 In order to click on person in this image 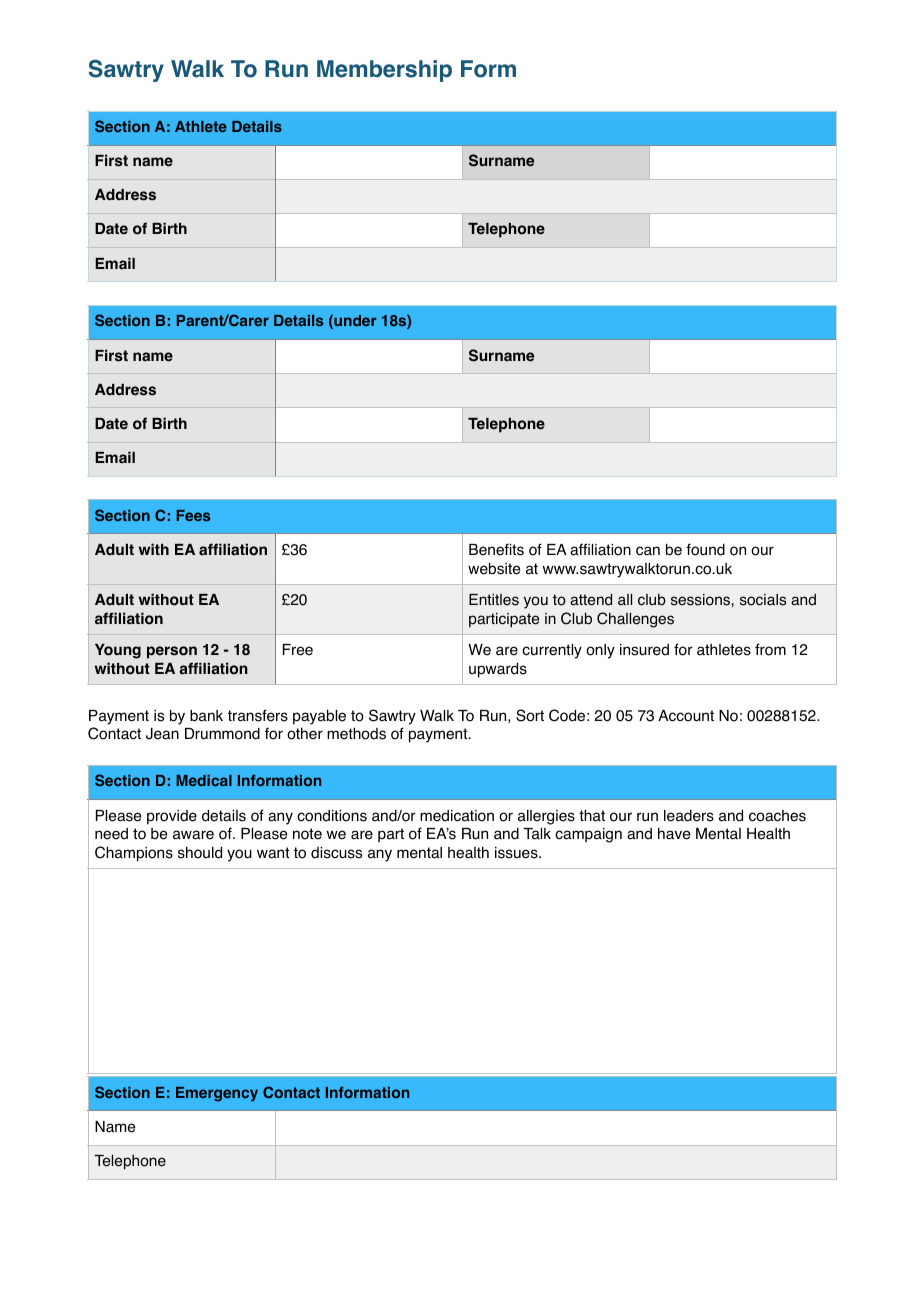, I will do `click(172, 652)`.
